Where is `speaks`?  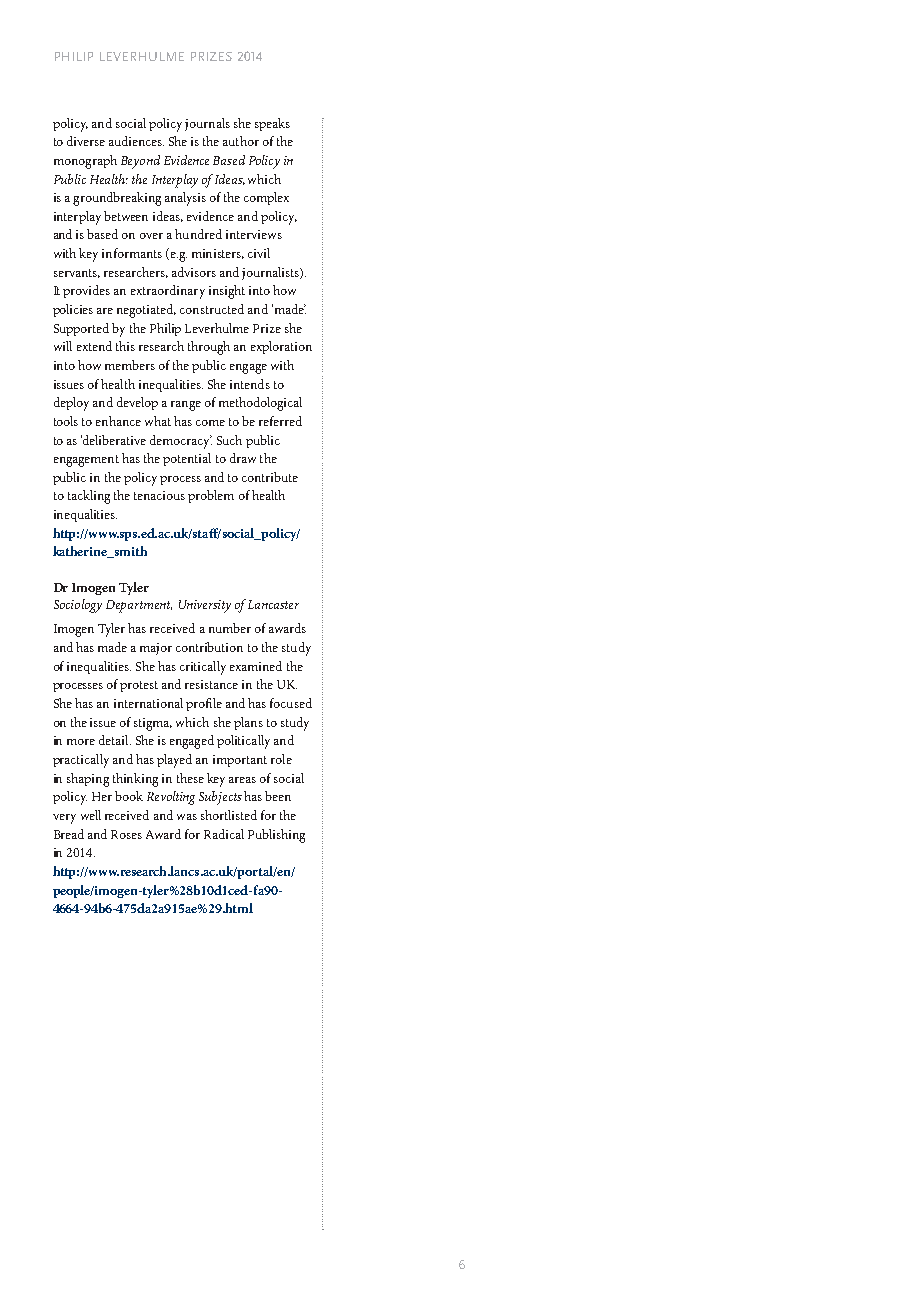
speaks is located at coordinates (272, 124).
